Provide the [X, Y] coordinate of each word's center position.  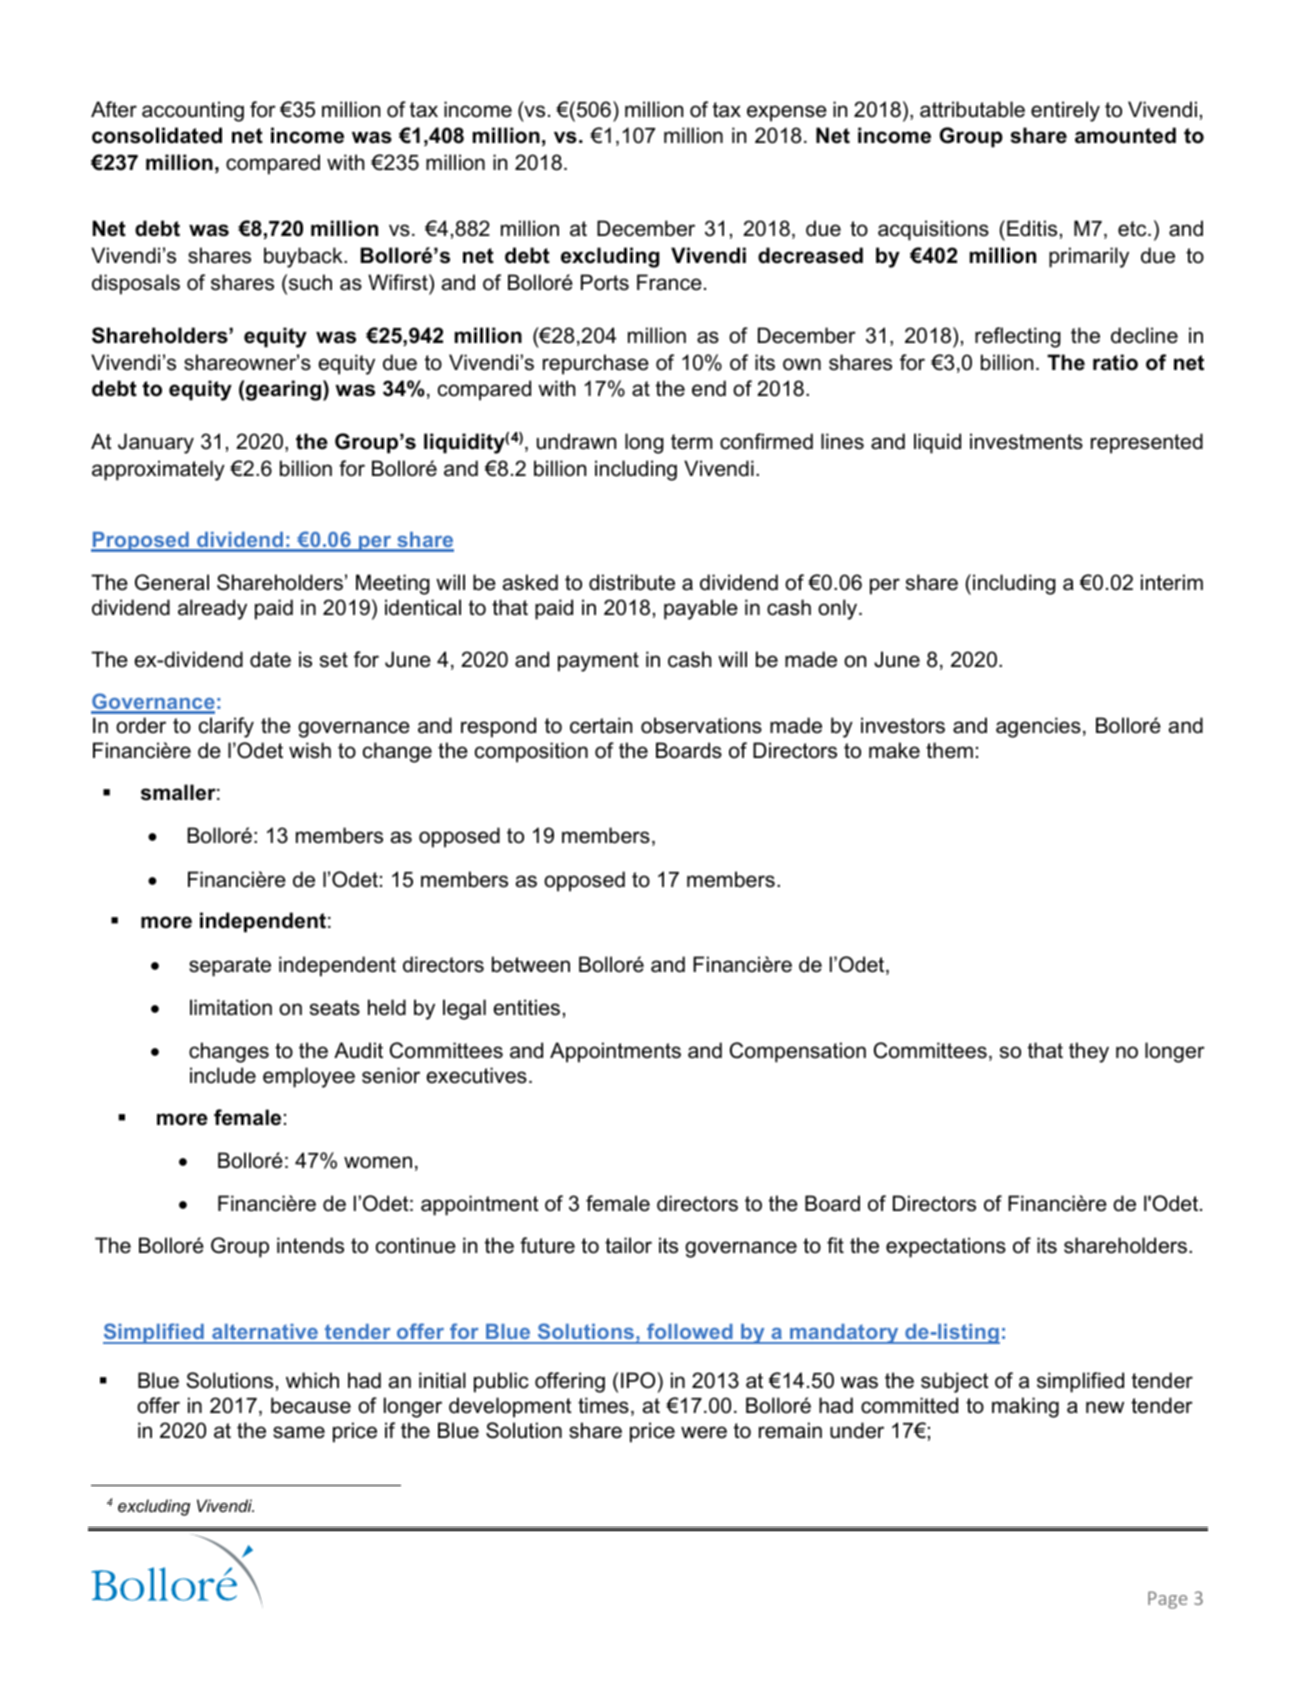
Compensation [798, 1052]
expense [787, 113]
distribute [632, 582]
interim [1172, 582]
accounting [193, 111]
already [212, 609]
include [223, 1075]
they [1089, 1052]
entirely [1065, 111]
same [299, 1432]
